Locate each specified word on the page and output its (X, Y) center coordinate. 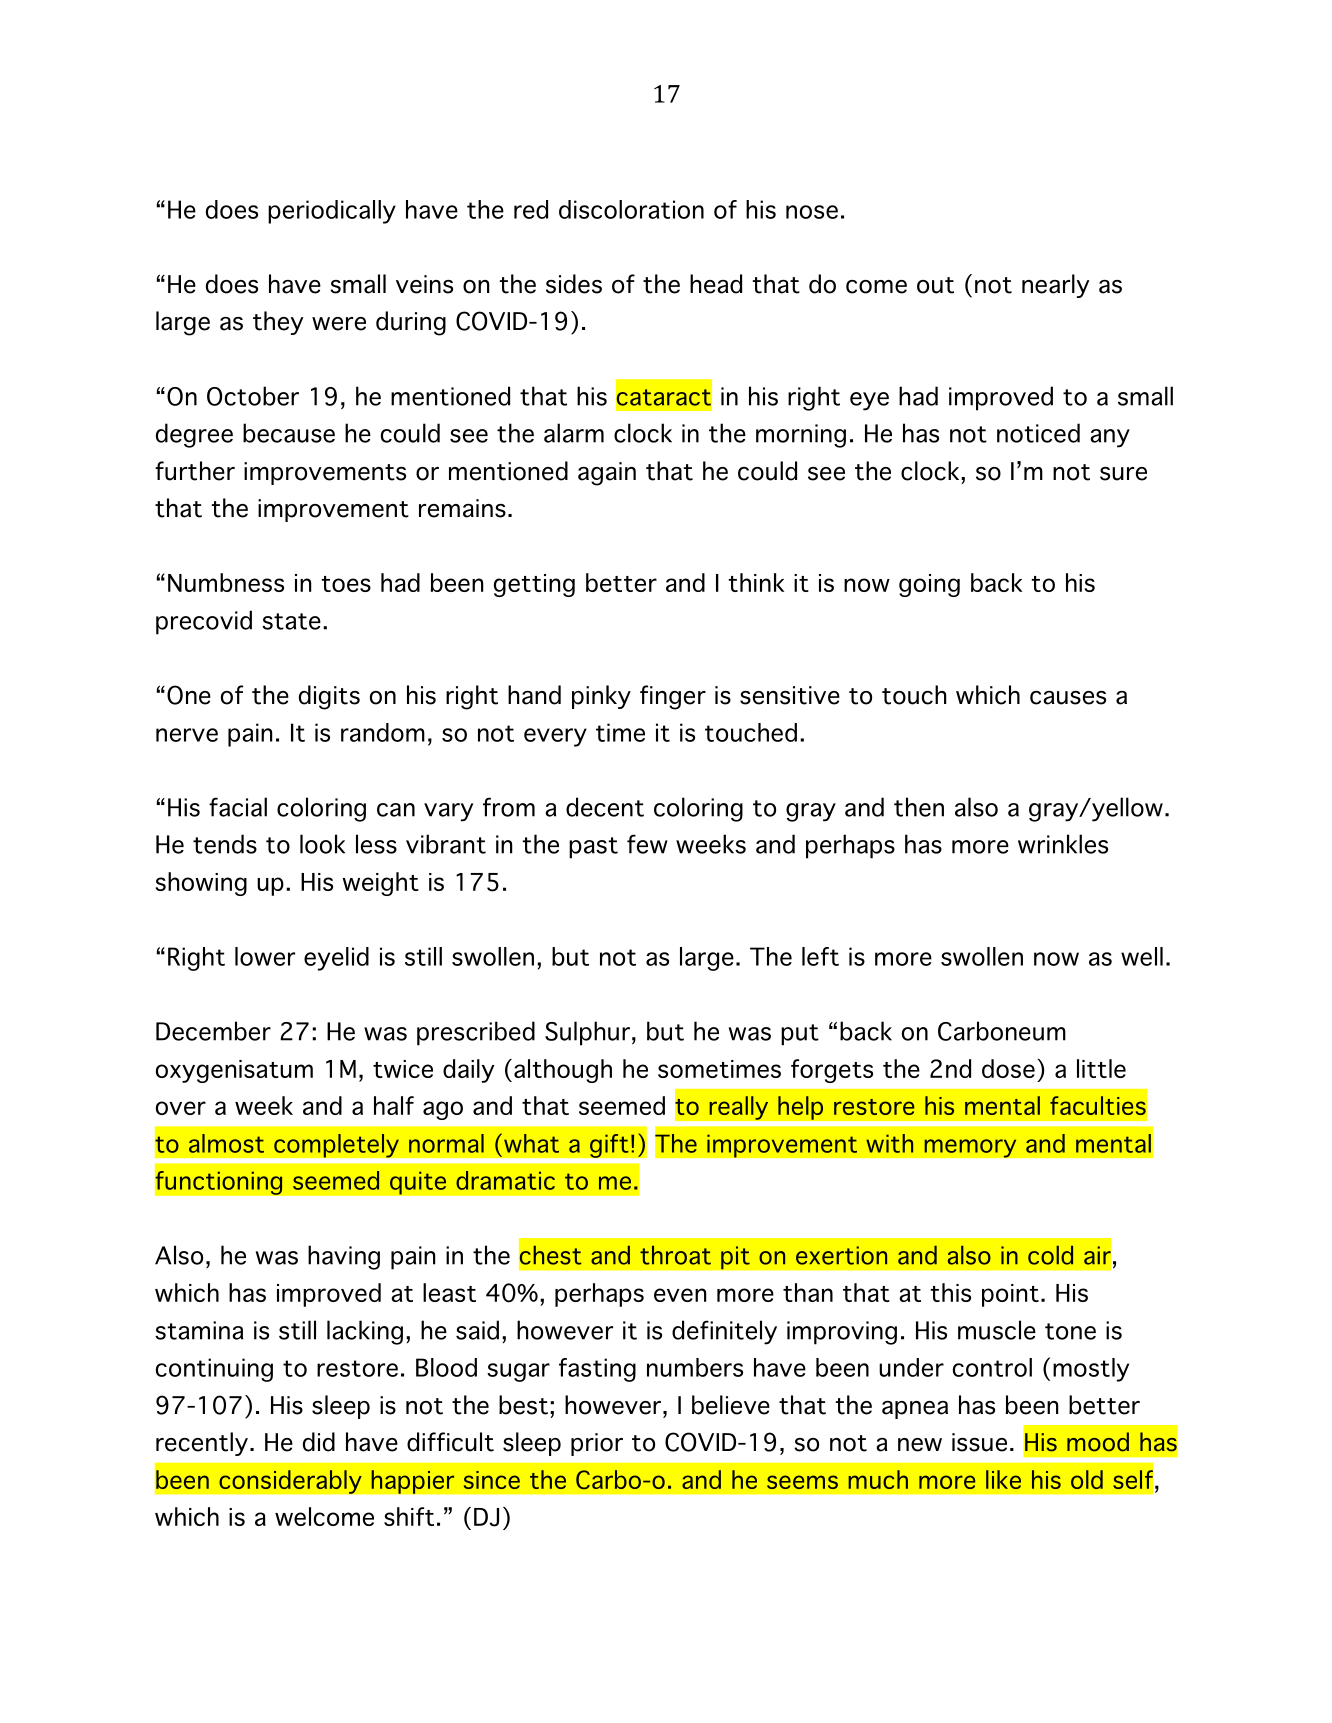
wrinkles (1063, 844)
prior (597, 1444)
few (647, 844)
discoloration (631, 209)
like (1003, 1479)
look (322, 844)
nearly (1056, 286)
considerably (290, 1482)
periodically (332, 212)
